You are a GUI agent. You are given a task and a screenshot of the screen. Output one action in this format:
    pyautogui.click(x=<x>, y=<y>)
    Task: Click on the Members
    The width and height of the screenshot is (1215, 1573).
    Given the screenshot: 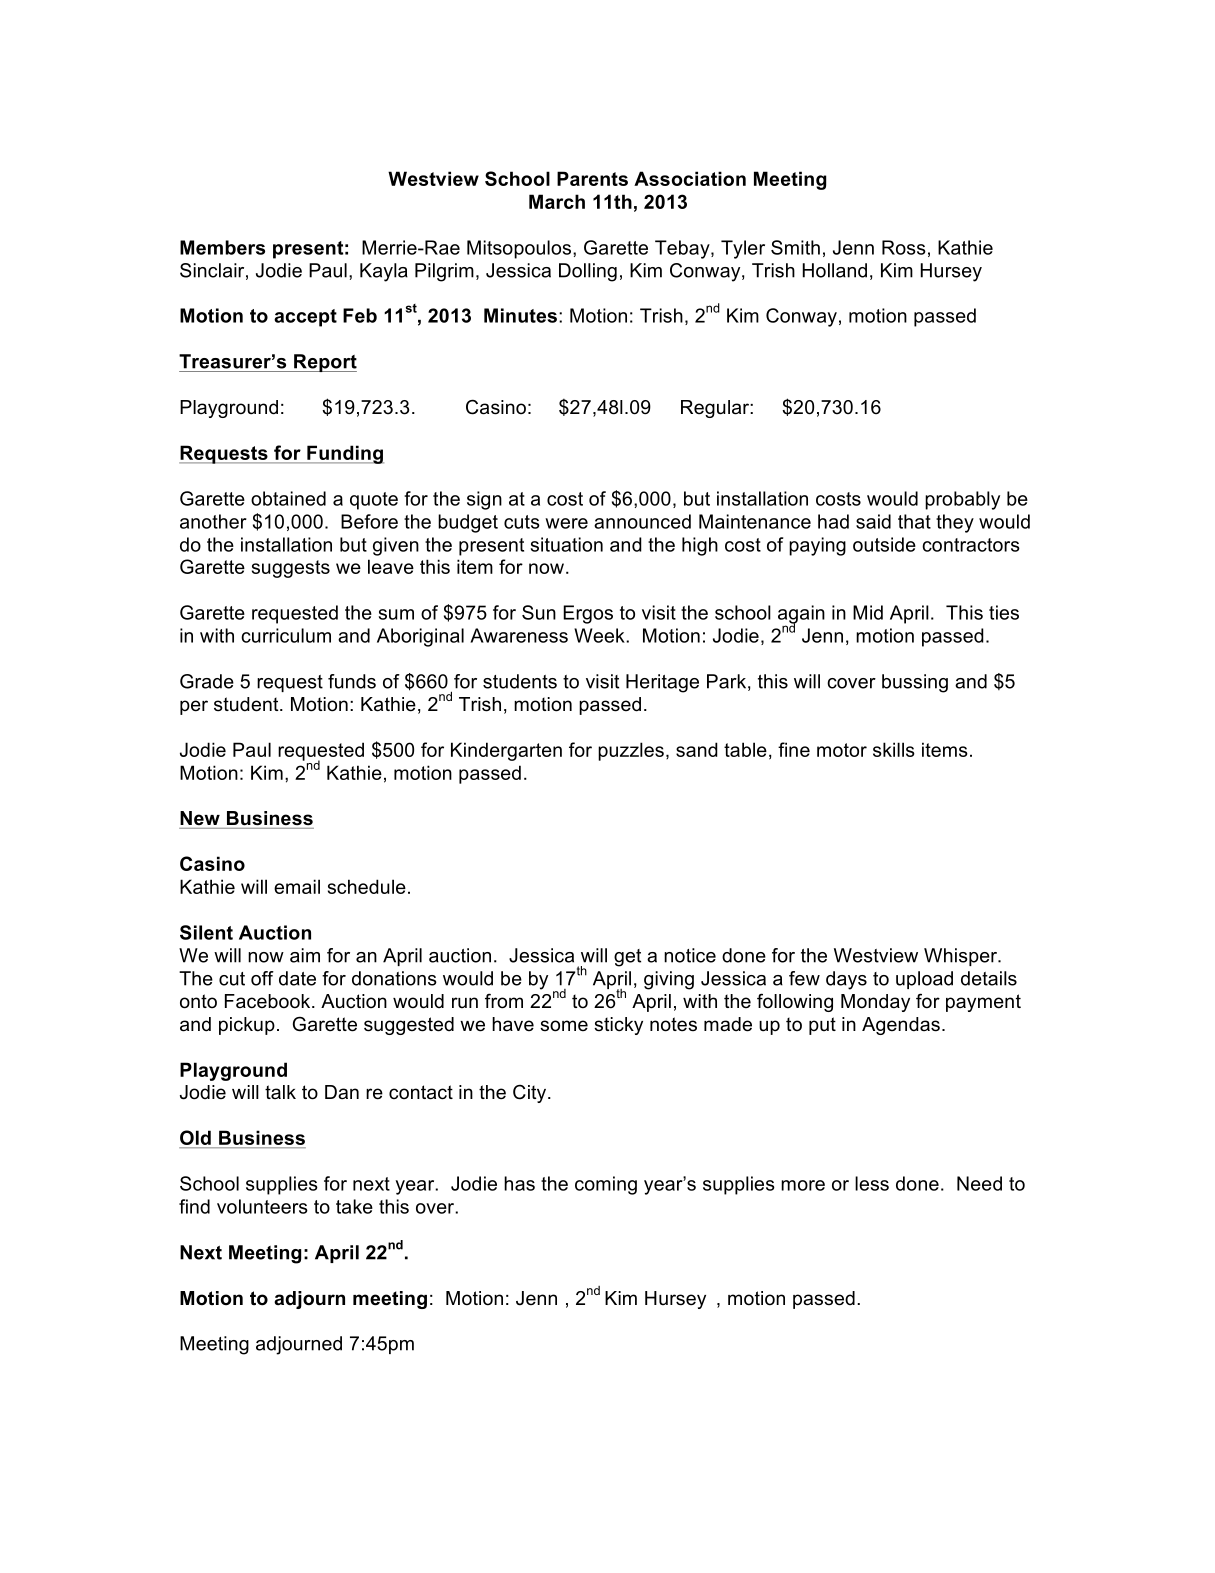 What is the action you would take?
    pyautogui.click(x=222, y=247)
